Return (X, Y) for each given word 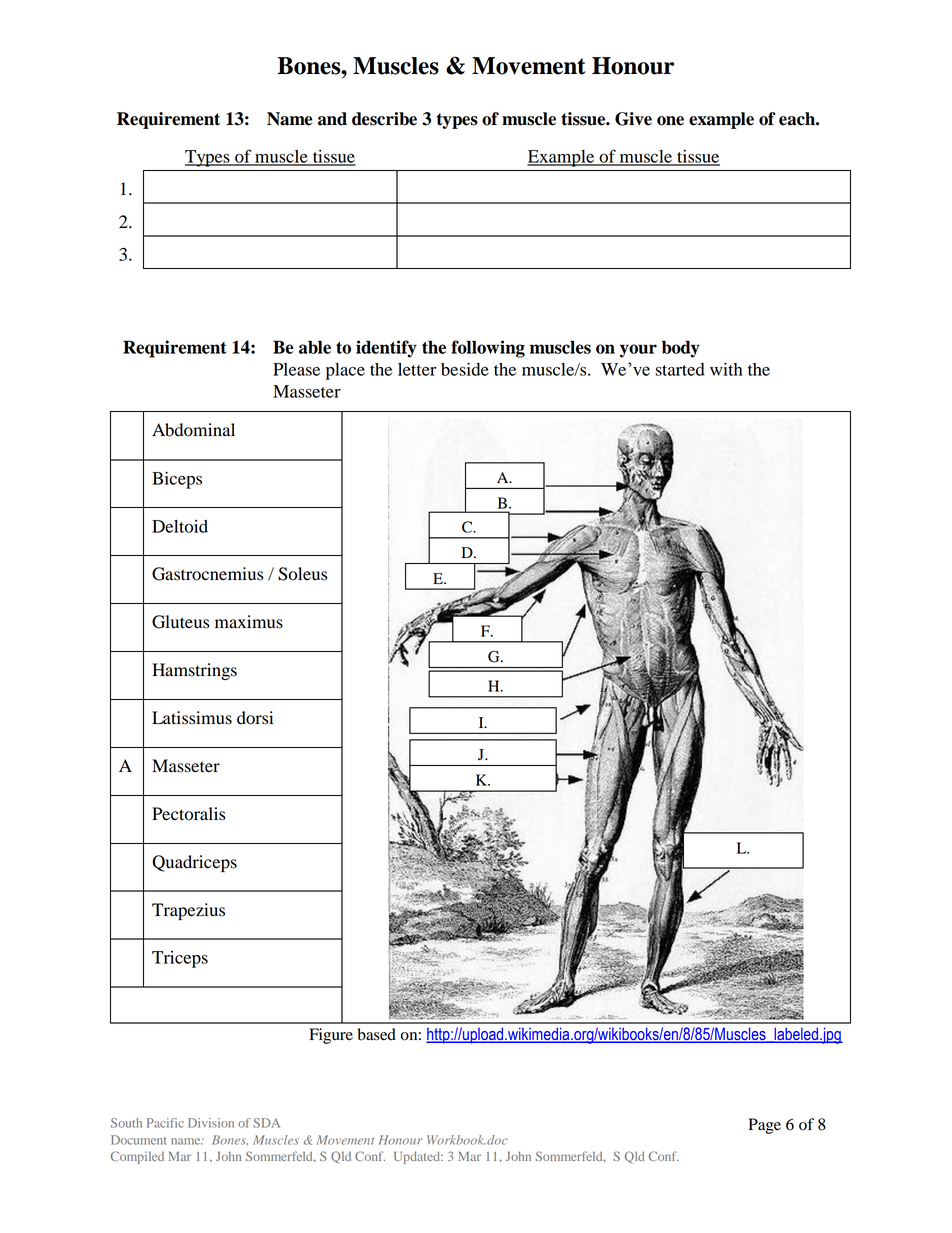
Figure (331, 1036)
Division (211, 1123)
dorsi (255, 718)
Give (633, 119)
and (332, 119)
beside (465, 369)
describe (384, 119)
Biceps (177, 480)
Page (764, 1126)
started (680, 369)
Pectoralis (188, 814)
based (376, 1034)
